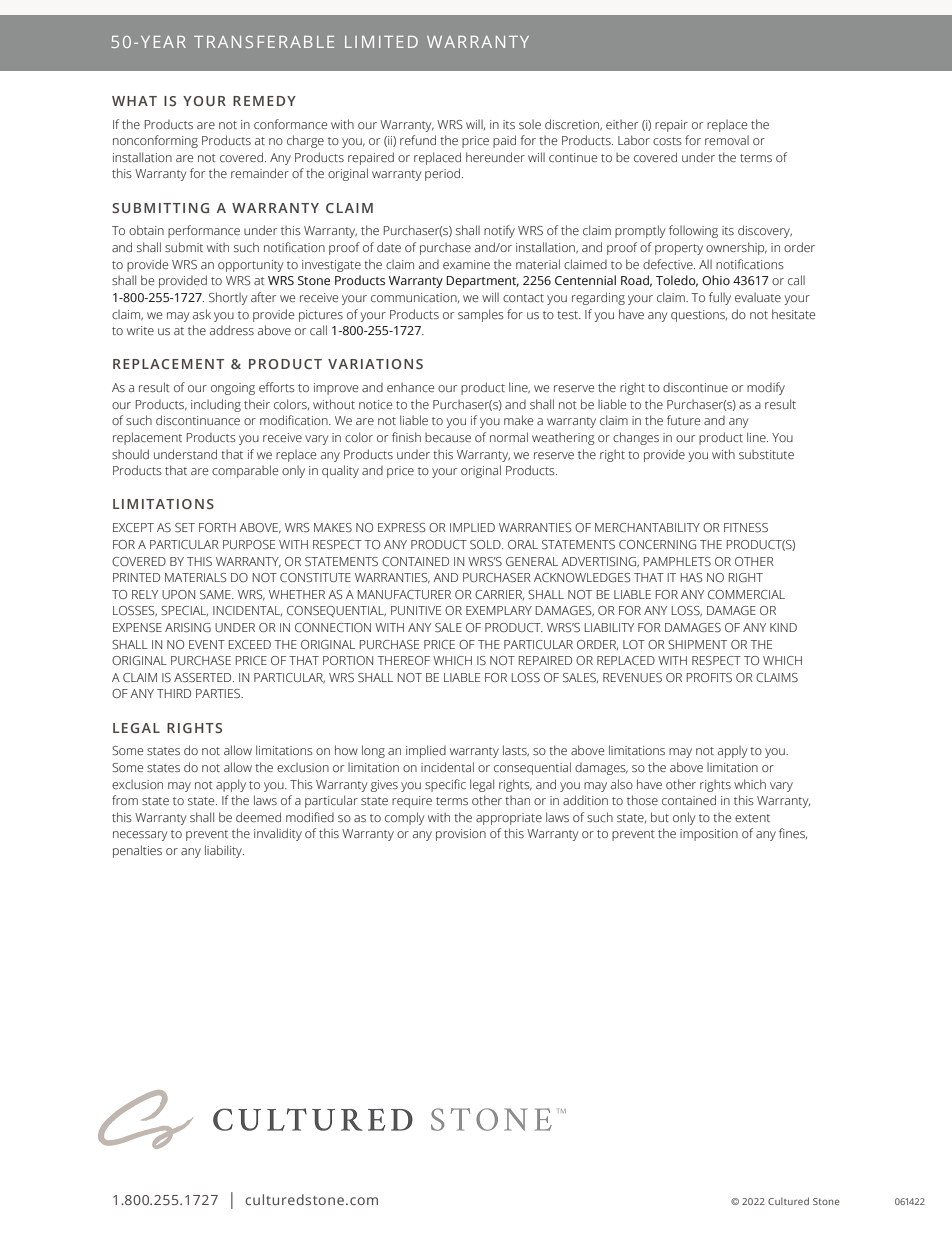 The width and height of the screenshot is (952, 1233). I want to click on samples, so click(481, 315).
